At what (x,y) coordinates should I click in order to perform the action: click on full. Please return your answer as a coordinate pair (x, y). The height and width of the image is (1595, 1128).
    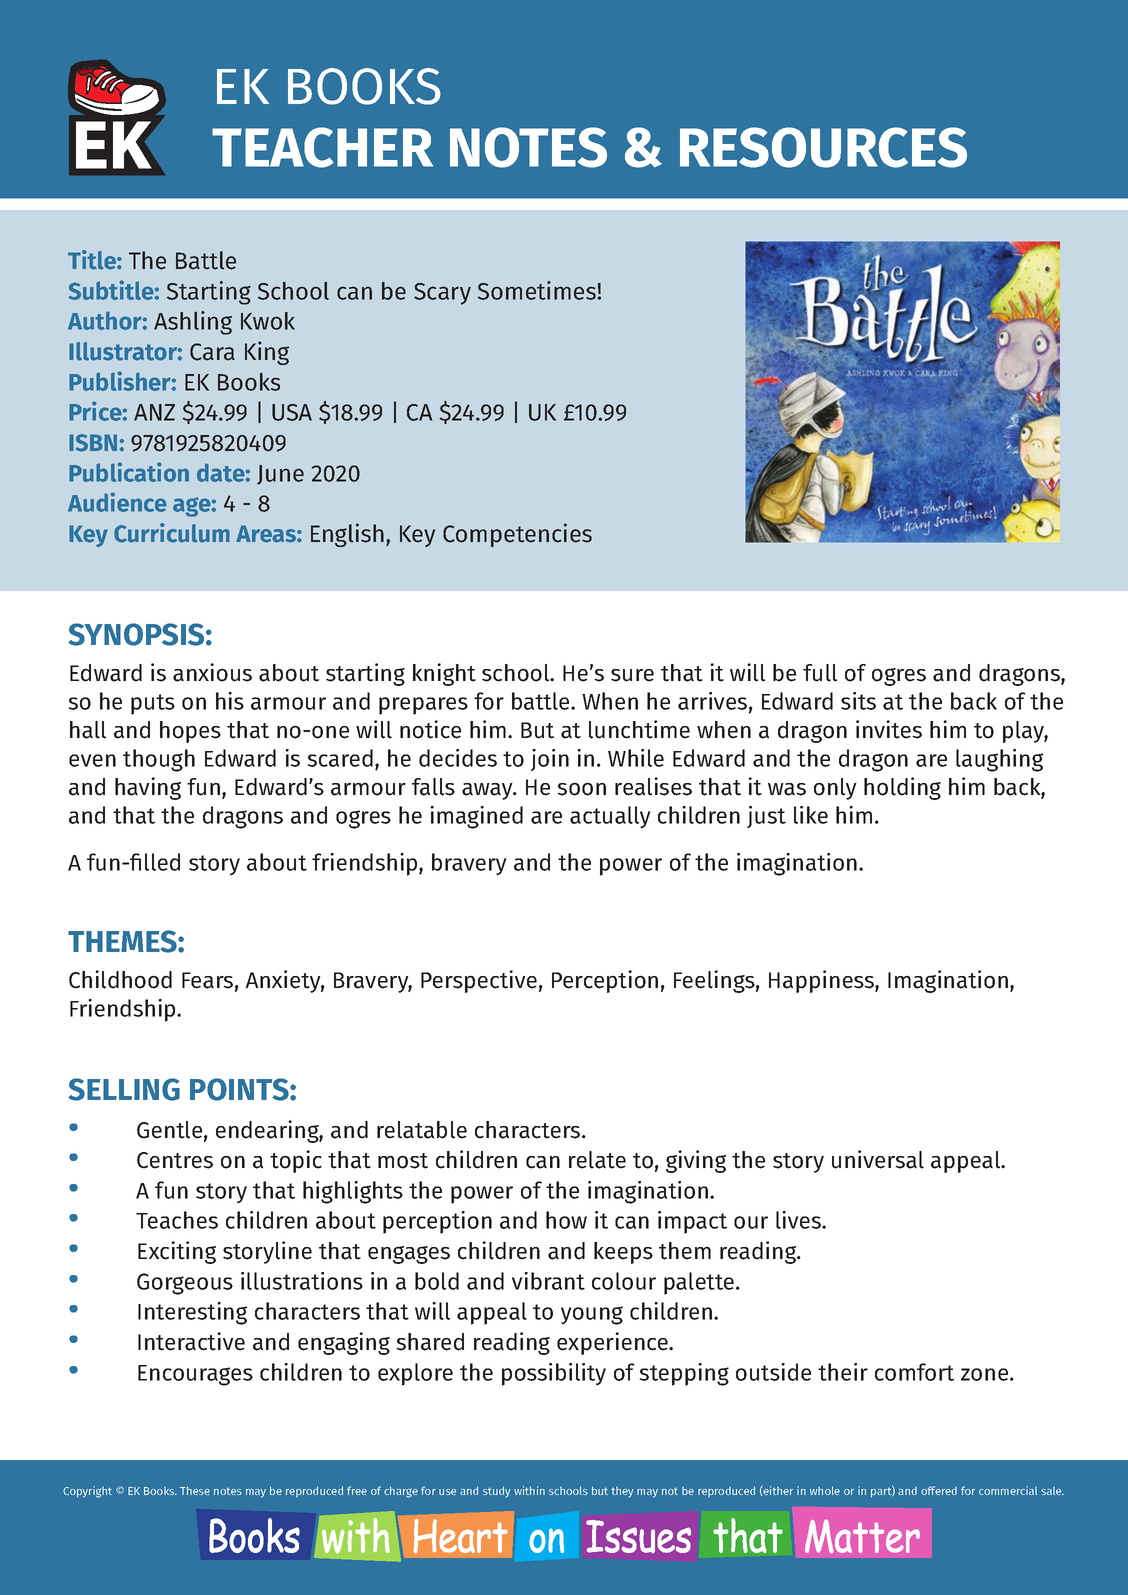
    Looking at the image, I should click on (820, 673).
